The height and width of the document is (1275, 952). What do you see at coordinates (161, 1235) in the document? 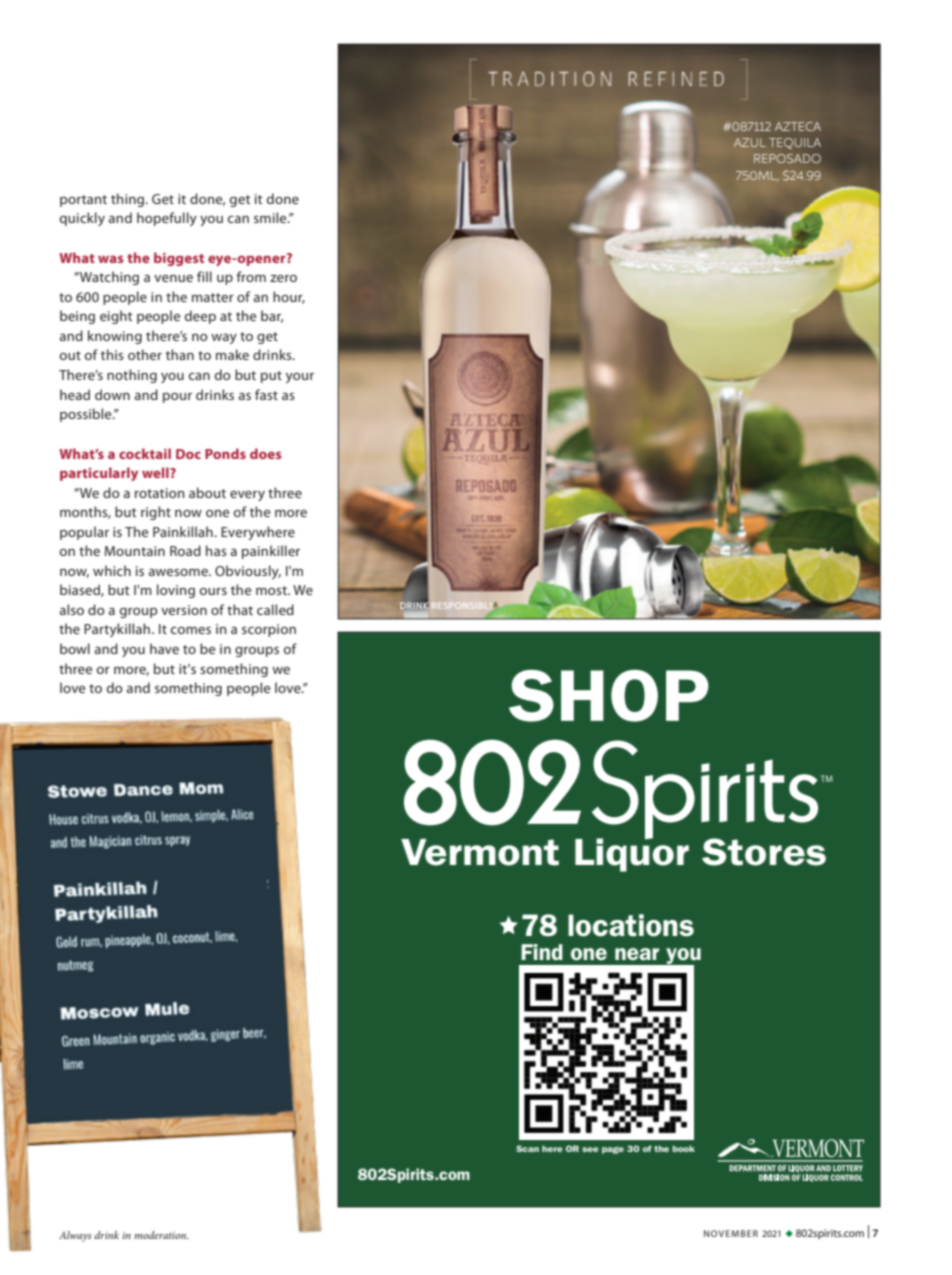
I see `moderation` at bounding box center [161, 1235].
